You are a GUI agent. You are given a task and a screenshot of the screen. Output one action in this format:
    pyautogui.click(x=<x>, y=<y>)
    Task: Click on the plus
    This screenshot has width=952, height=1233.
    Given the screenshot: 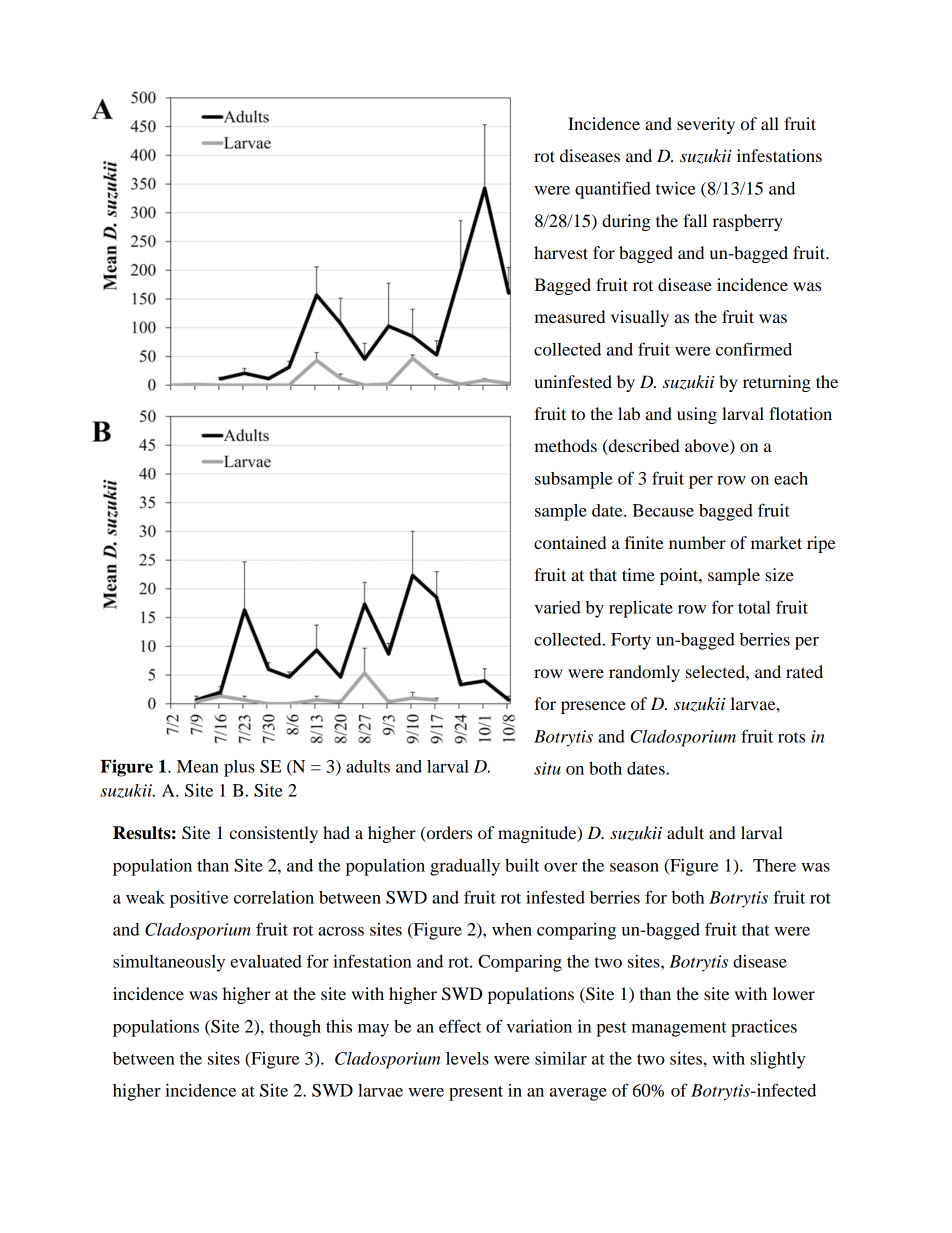 What is the action you would take?
    pyautogui.click(x=239, y=768)
